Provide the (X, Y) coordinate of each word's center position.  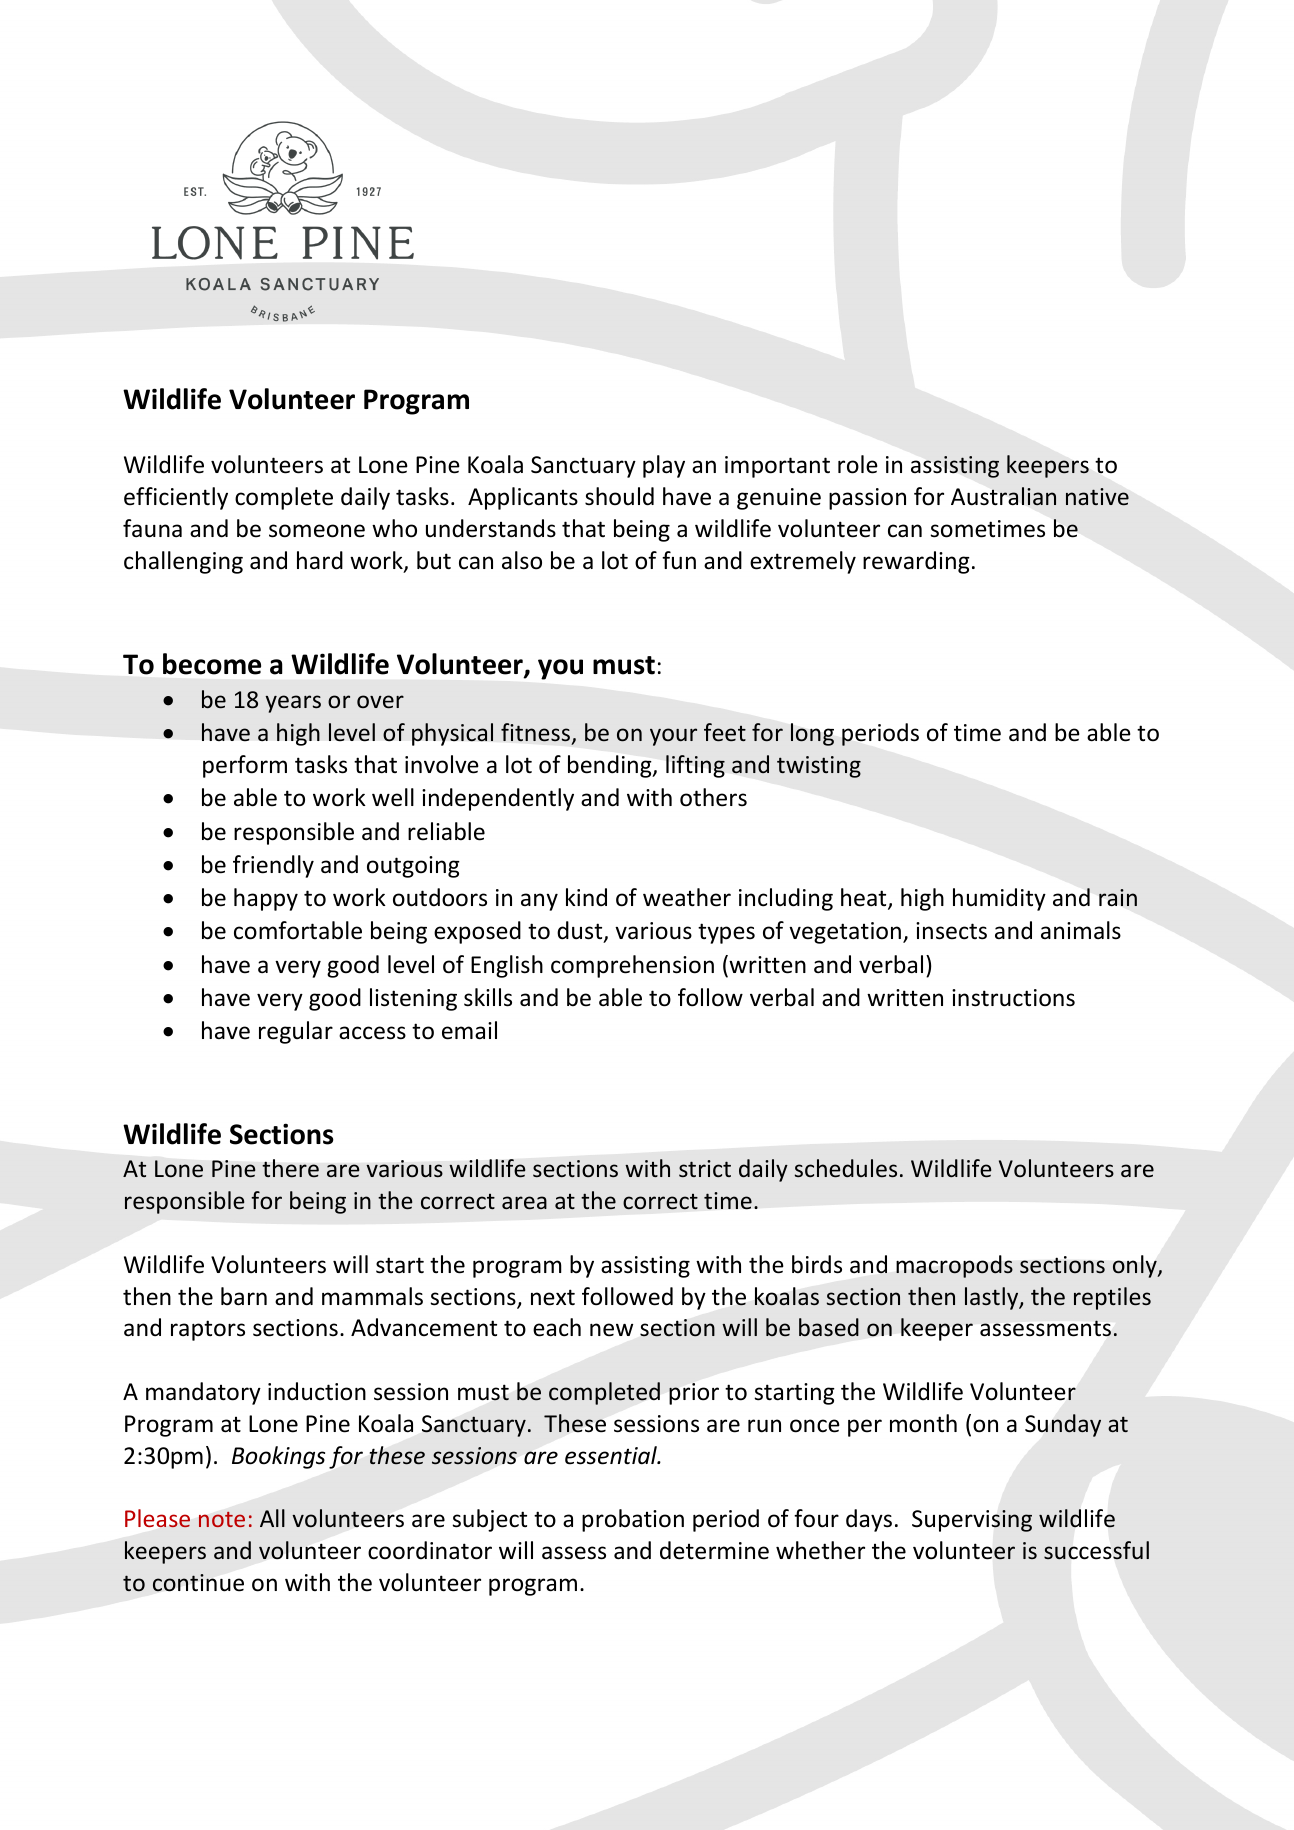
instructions (1013, 998)
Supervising (972, 1521)
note (222, 1519)
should (619, 496)
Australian (1003, 496)
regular (296, 1032)
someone (317, 531)
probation (633, 1520)
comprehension (632, 966)
